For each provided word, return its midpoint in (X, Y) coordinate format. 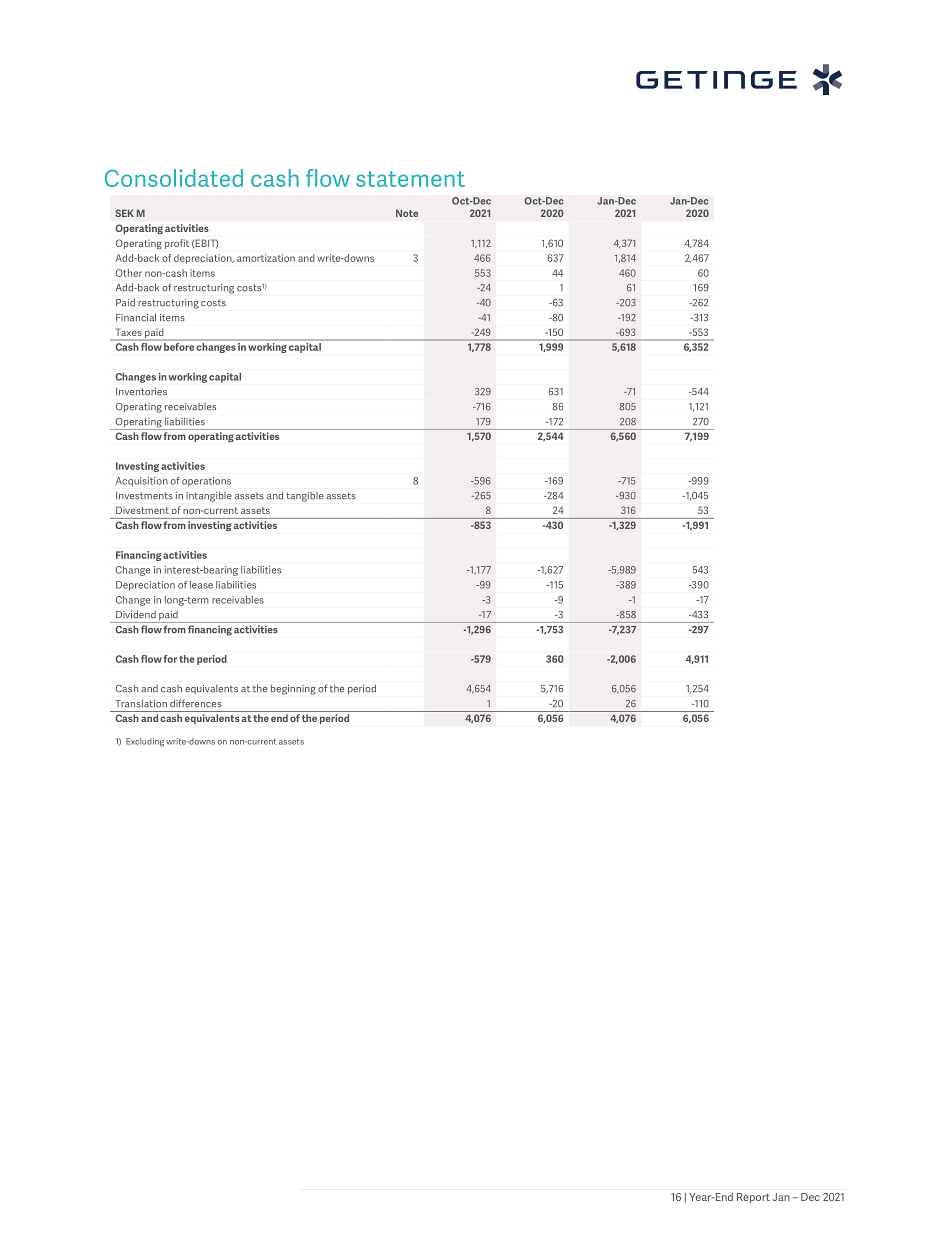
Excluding (145, 742)
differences (196, 703)
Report (753, 1198)
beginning (293, 689)
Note (407, 213)
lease (201, 585)
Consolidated (174, 178)
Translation (141, 703)
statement (410, 179)
